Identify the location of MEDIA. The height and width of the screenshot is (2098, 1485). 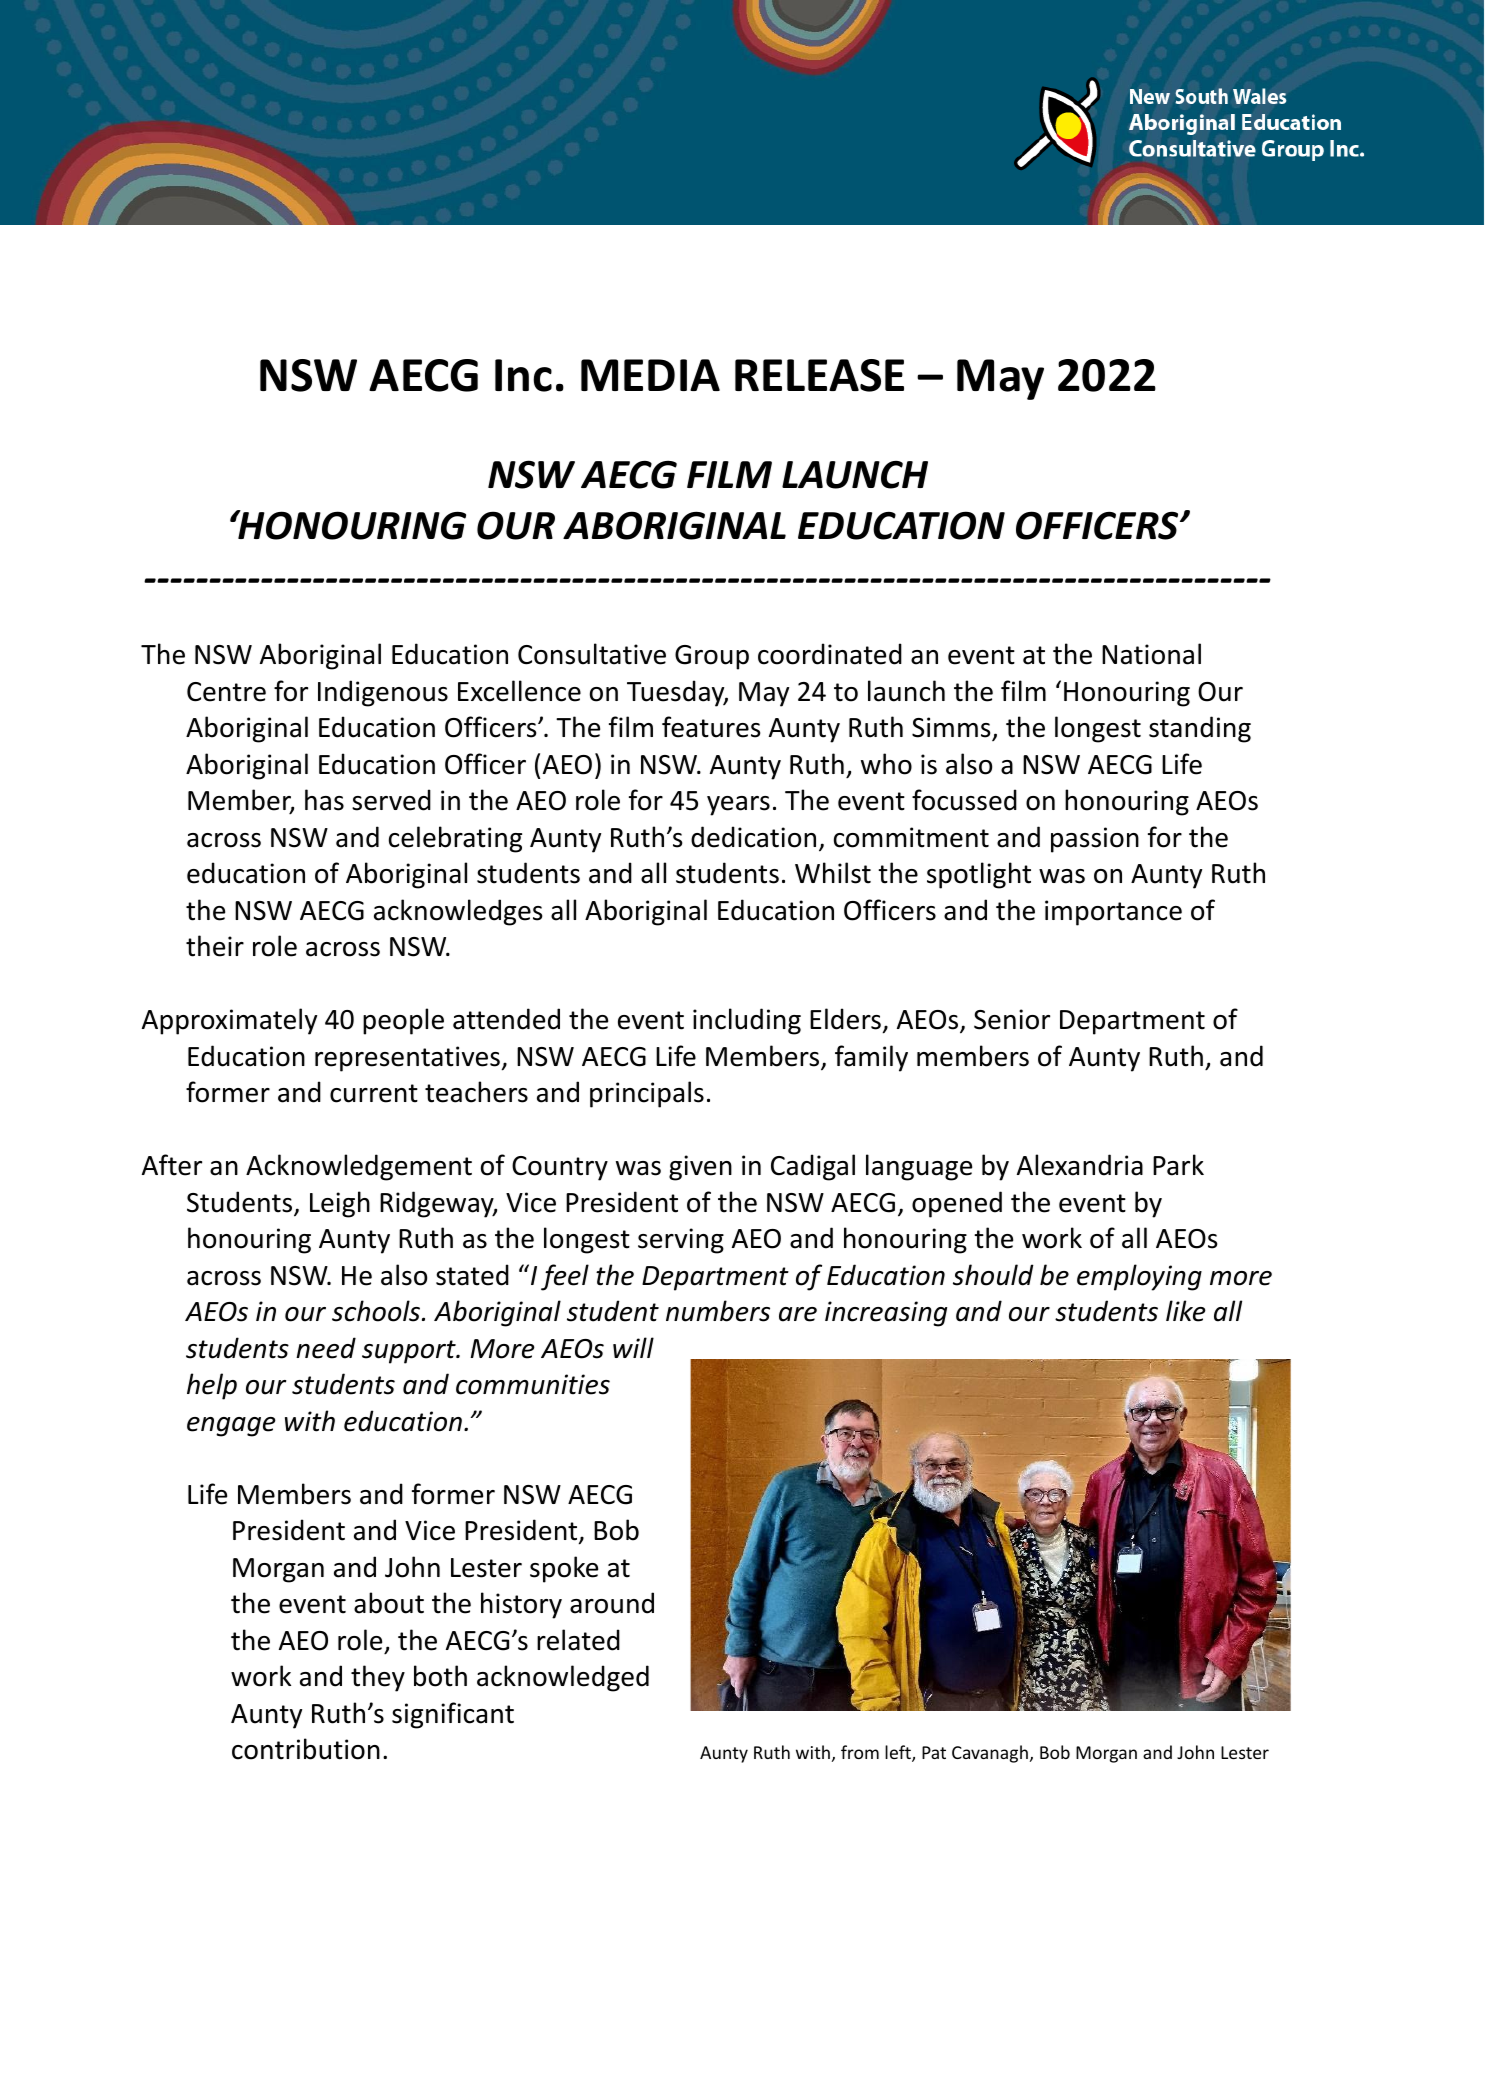
(650, 375).
